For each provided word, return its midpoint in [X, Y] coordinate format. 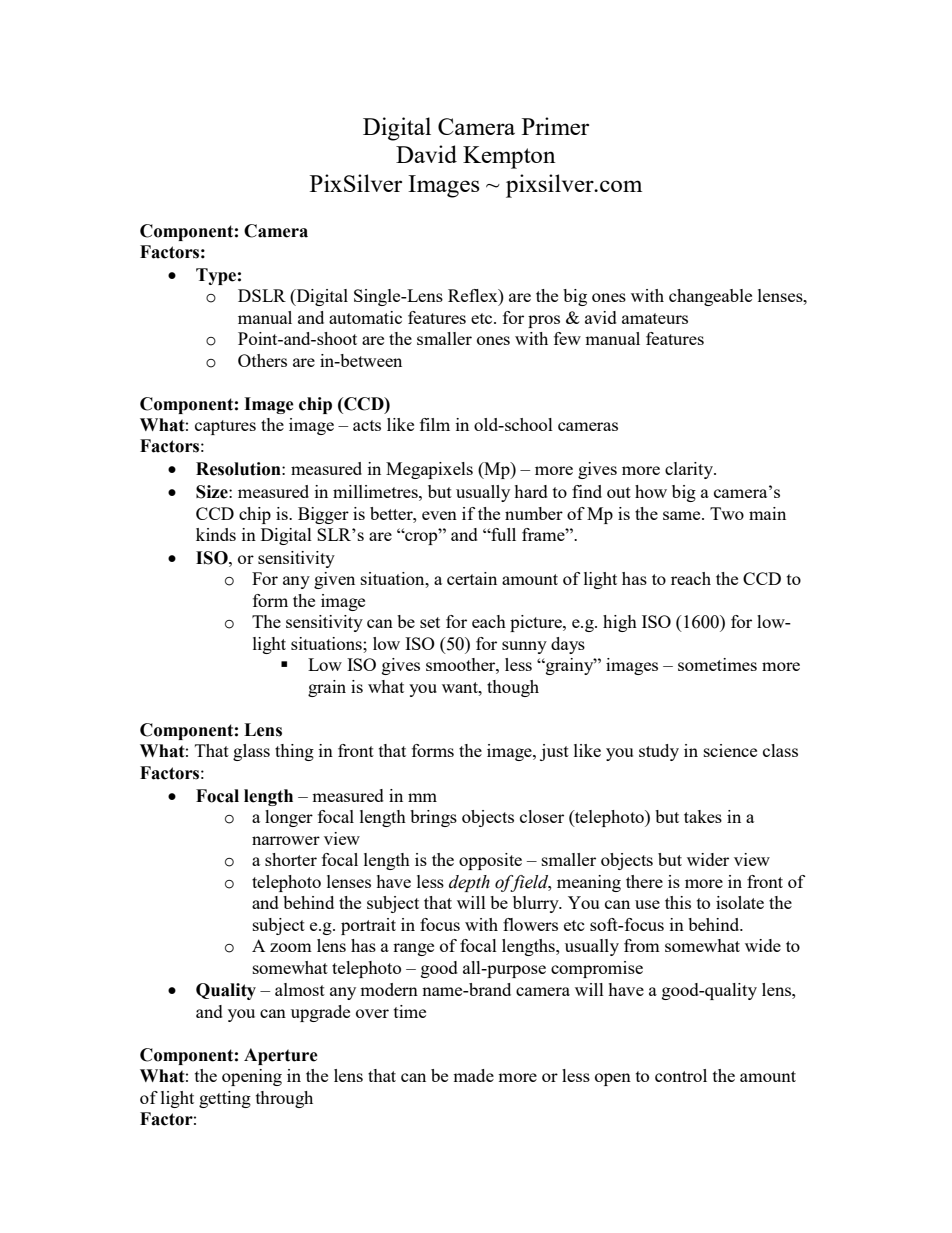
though [513, 688]
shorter [291, 859]
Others [262, 360]
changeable [710, 297]
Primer [555, 126]
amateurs [655, 318]
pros [544, 321]
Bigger [323, 515]
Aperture [281, 1056]
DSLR [262, 295]
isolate [740, 902]
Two [727, 513]
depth [469, 883]
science [730, 750]
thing [294, 752]
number [534, 513]
